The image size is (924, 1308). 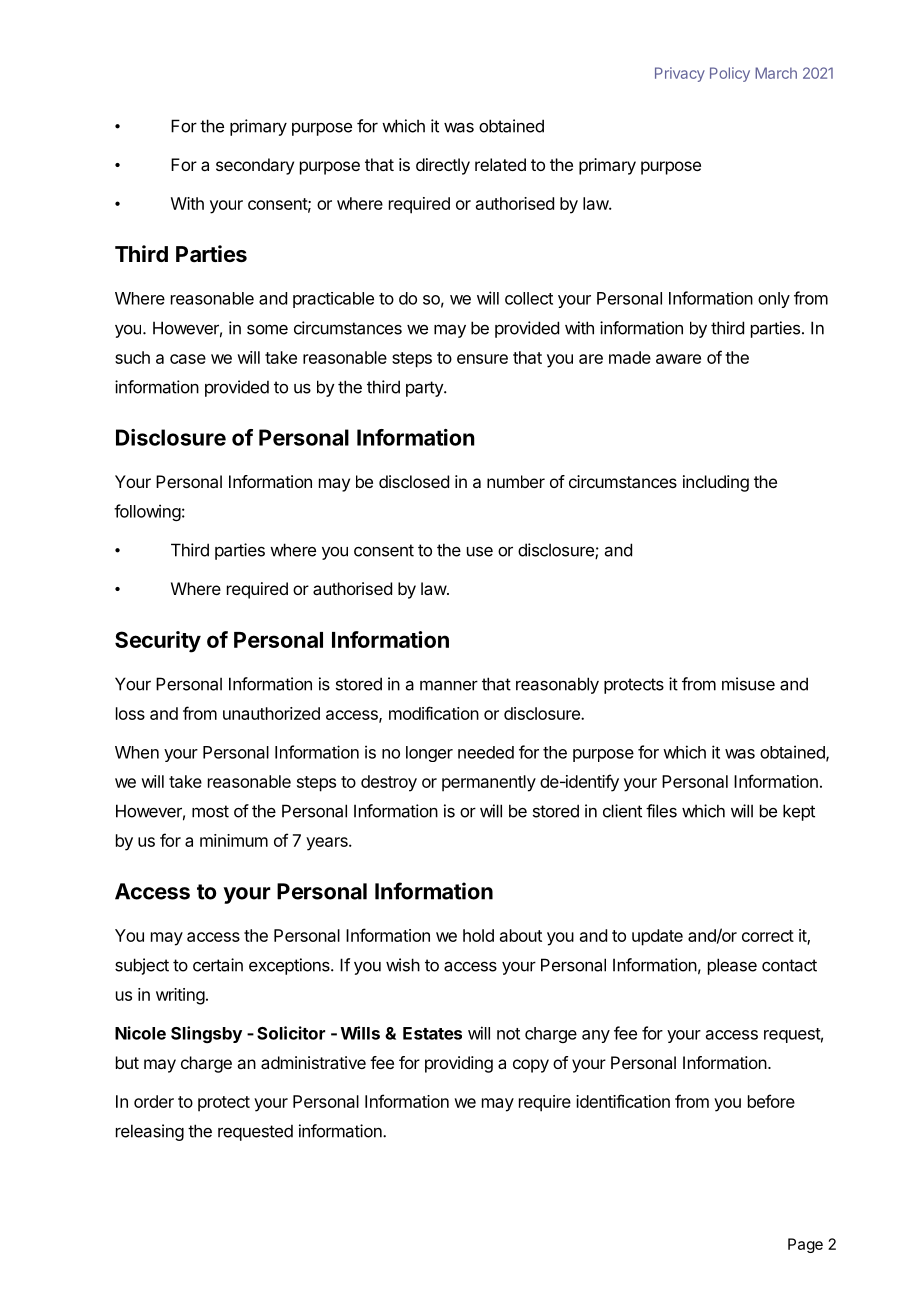 I want to click on releasing, so click(x=150, y=1132).
